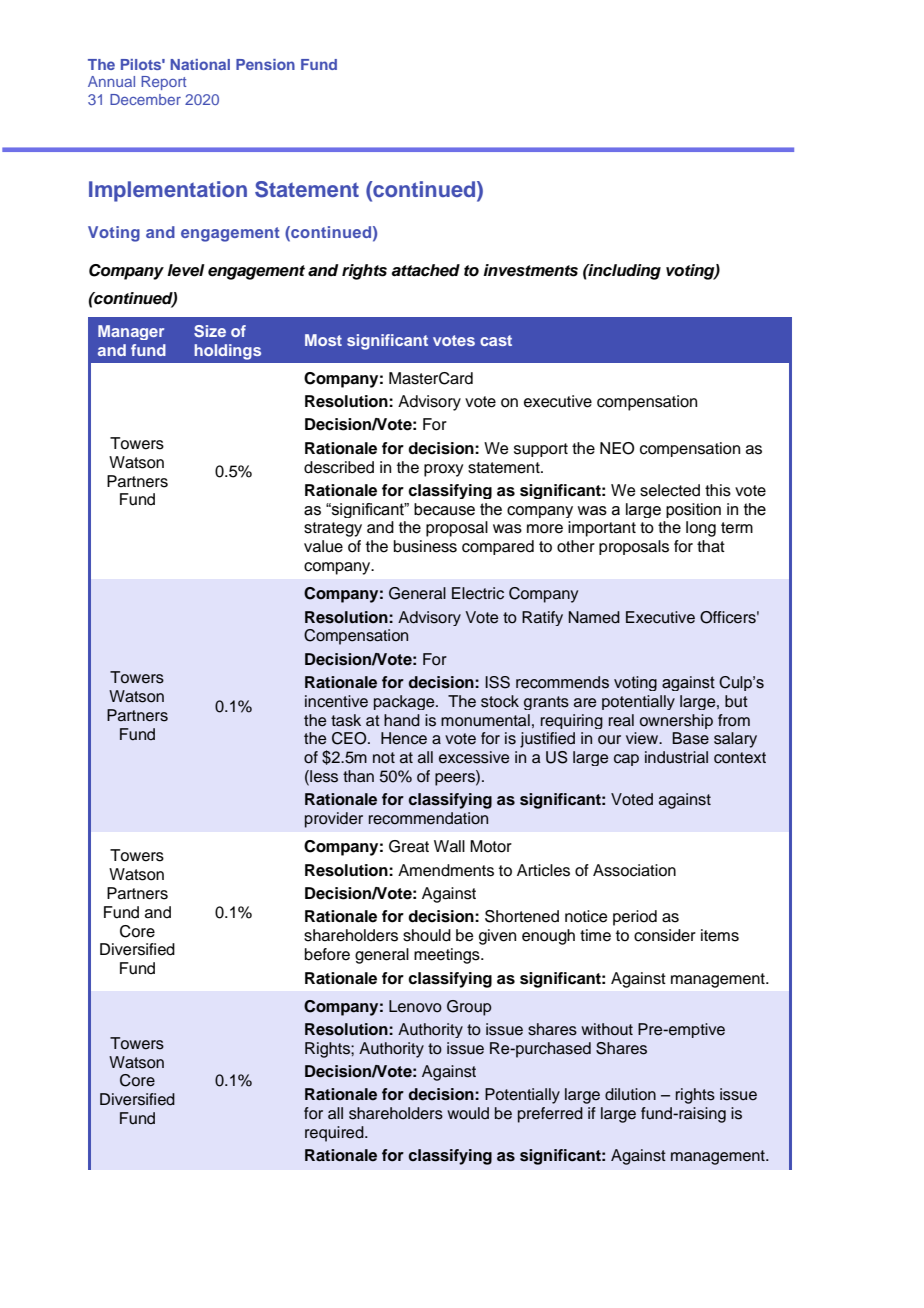  Describe the element at coordinates (478, 593) in the image. I see `Electric` at that location.
